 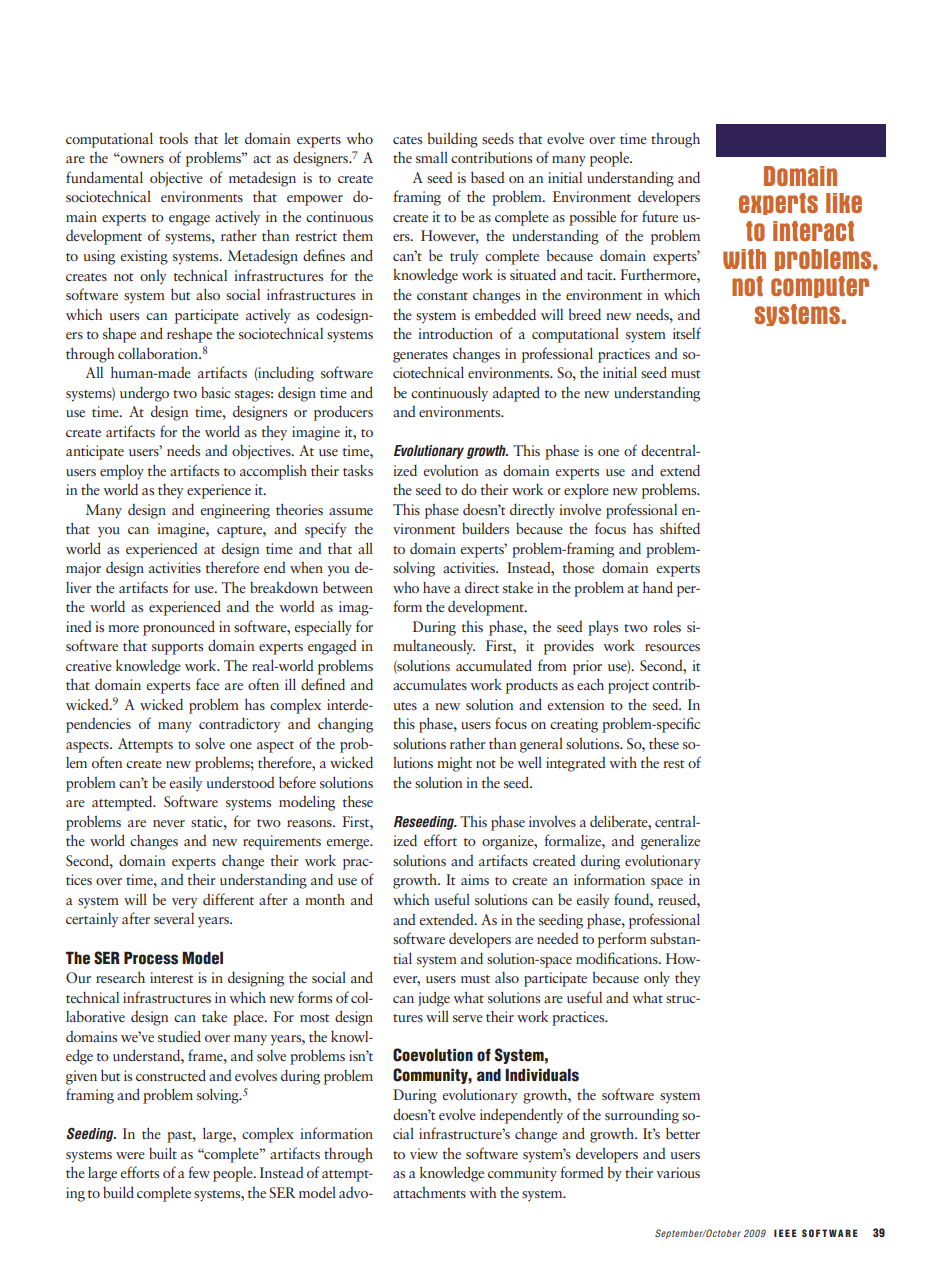 What do you see at coordinates (475, 879) in the page?
I see `aims` at bounding box center [475, 879].
